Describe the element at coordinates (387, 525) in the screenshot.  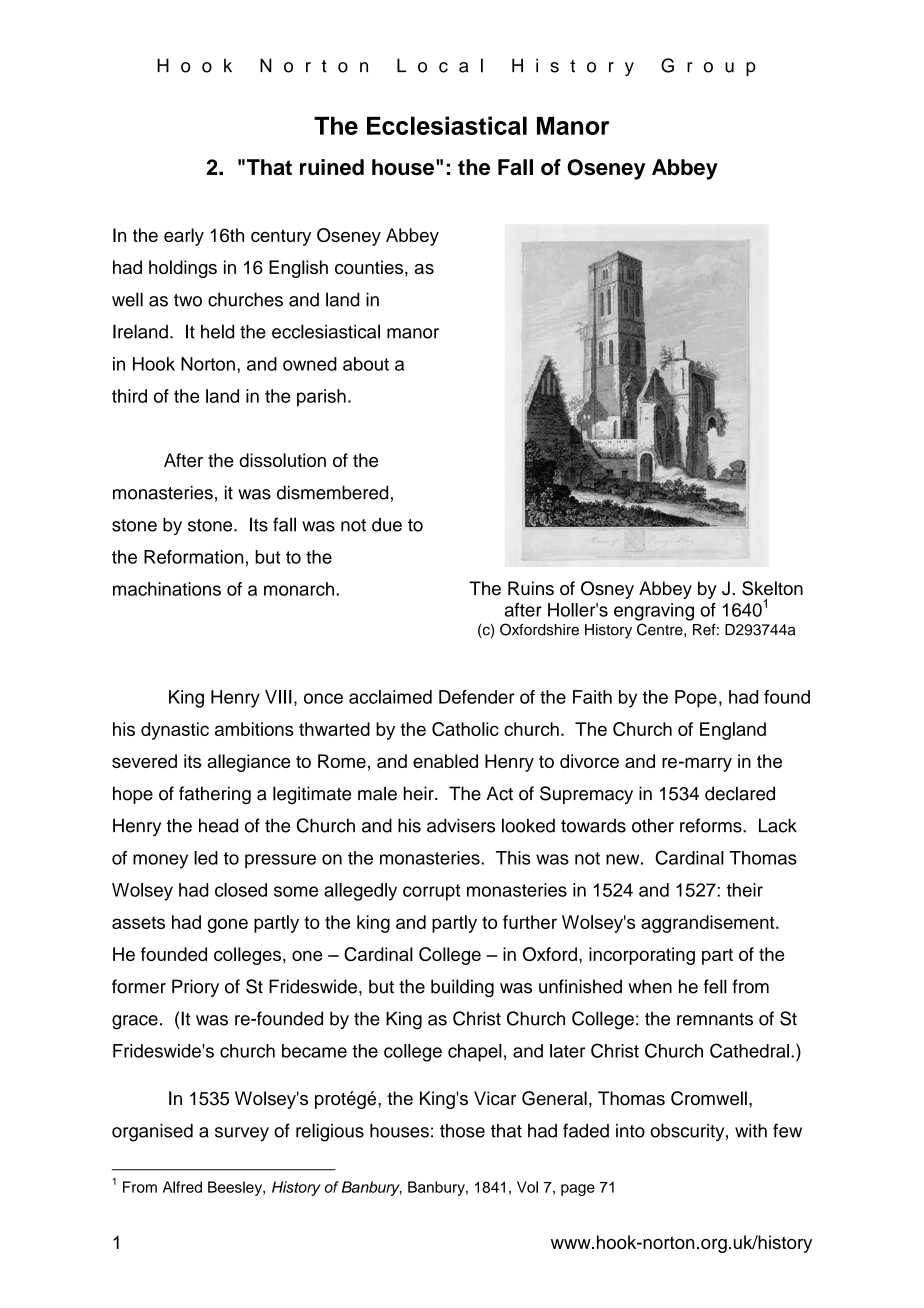
I see `due` at that location.
